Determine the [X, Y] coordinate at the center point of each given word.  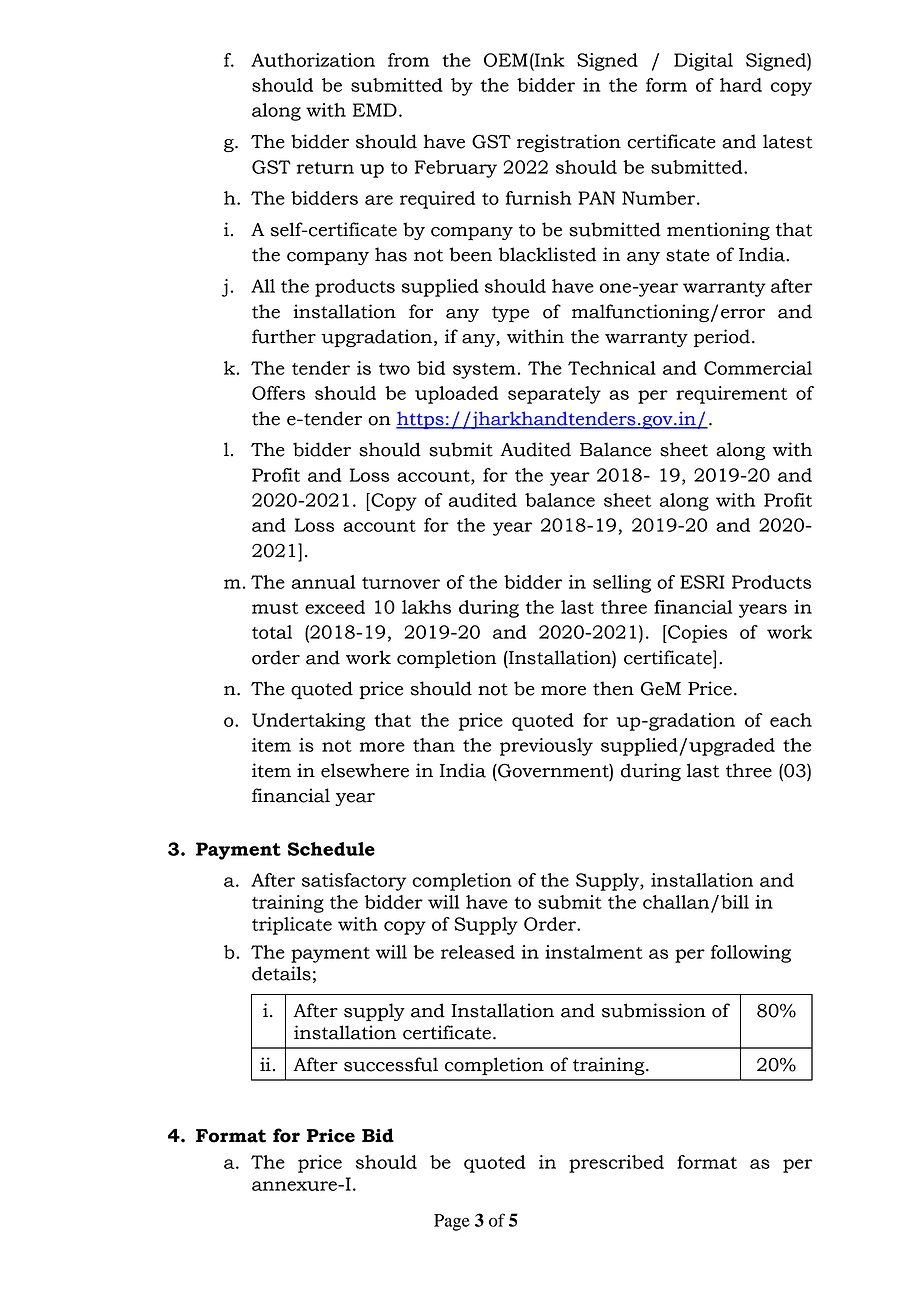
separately [554, 395]
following [751, 954]
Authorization [313, 60]
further [284, 336]
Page [452, 1222]
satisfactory [354, 882]
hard [741, 85]
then [613, 688]
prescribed [616, 1164]
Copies [696, 634]
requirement [731, 395]
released [478, 952]
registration [569, 143]
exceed [335, 607]
